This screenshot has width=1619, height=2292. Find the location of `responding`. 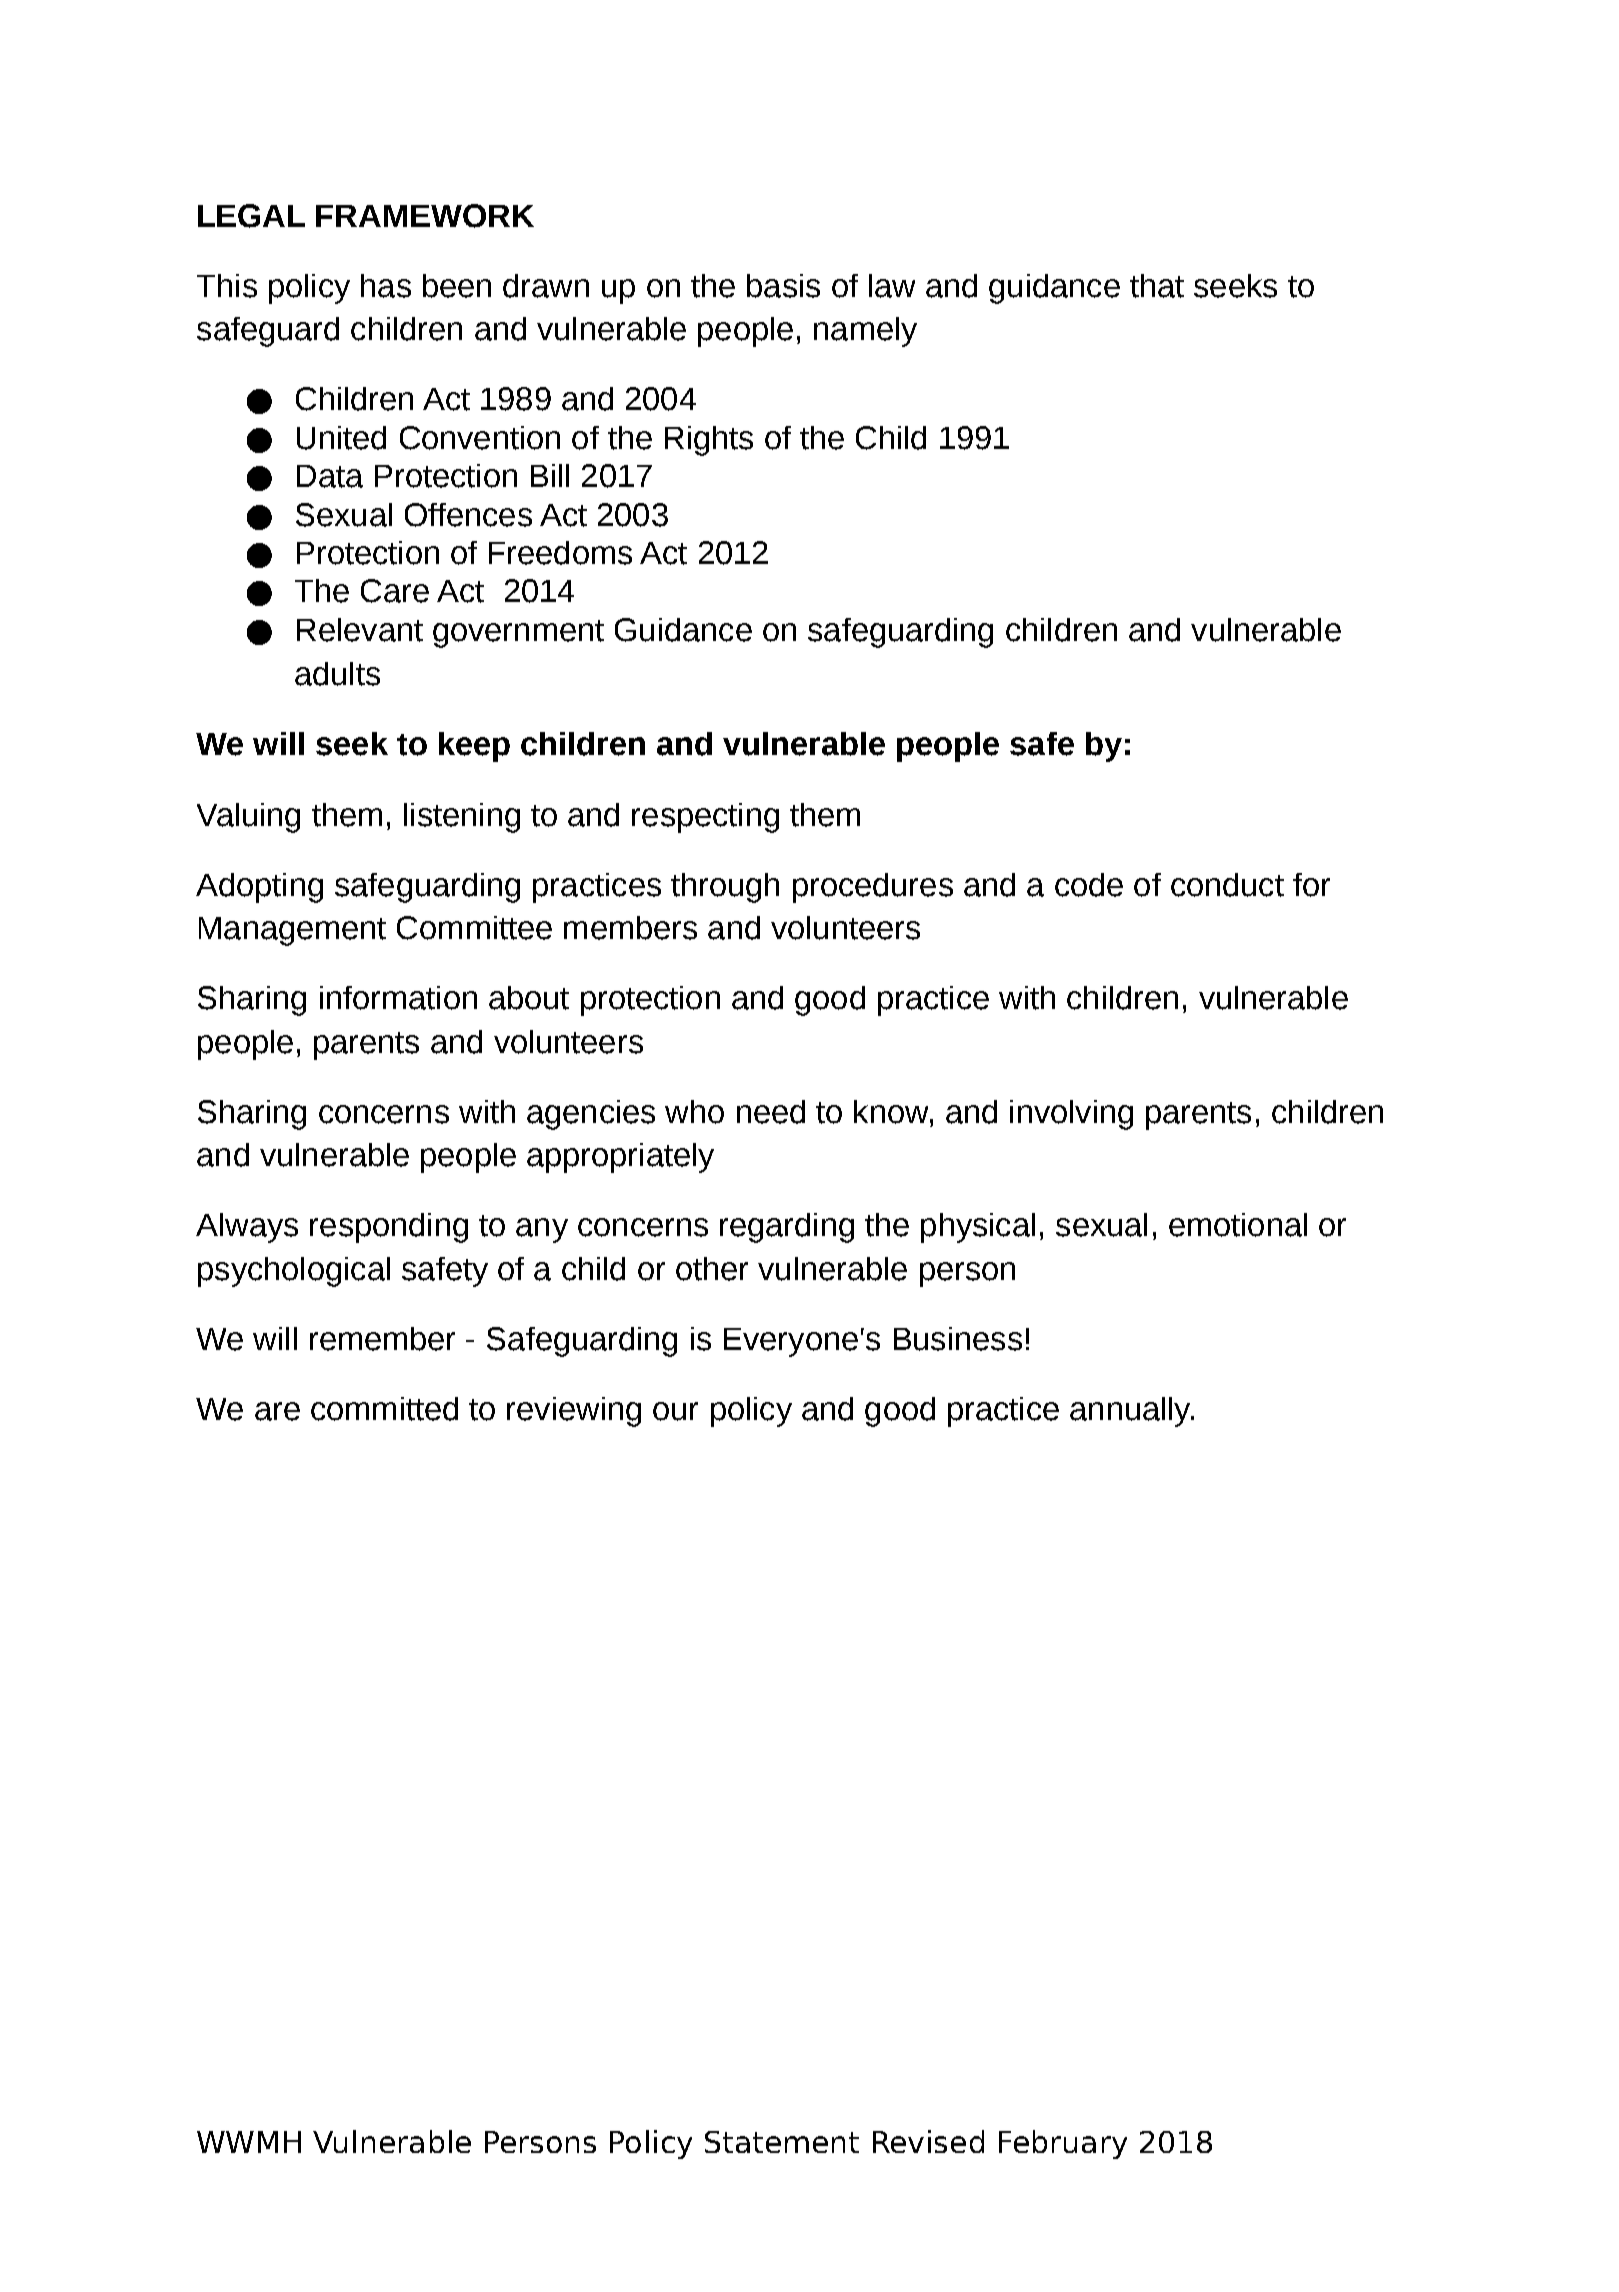

responding is located at coordinates (389, 1228).
